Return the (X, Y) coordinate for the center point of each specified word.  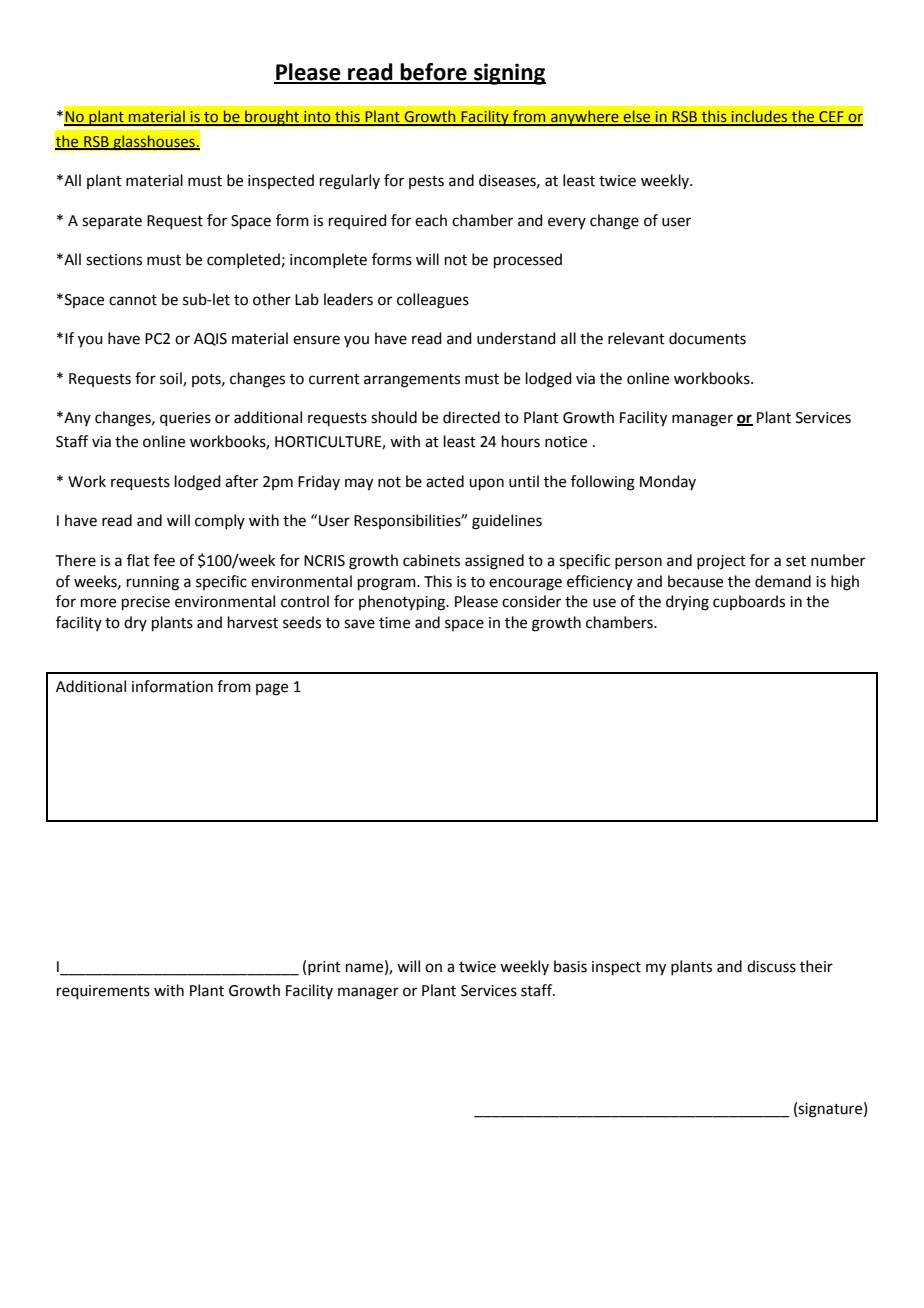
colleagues (433, 301)
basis (570, 966)
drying (687, 603)
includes (759, 117)
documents (707, 338)
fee (164, 560)
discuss (771, 966)
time (394, 623)
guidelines (507, 522)
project (721, 562)
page (272, 689)
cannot (133, 300)
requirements (103, 992)
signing (509, 74)
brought (272, 118)
